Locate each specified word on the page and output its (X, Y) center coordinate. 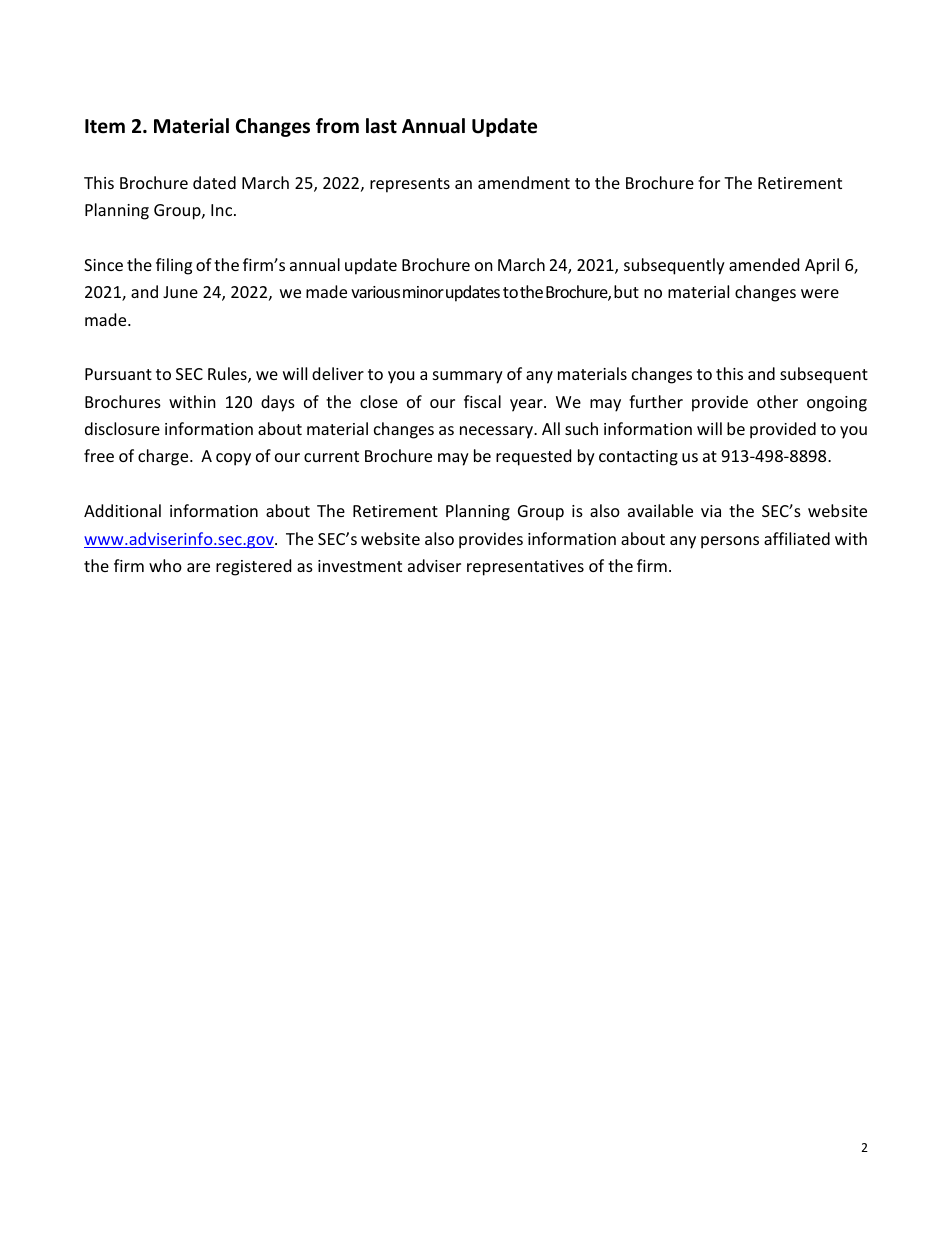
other (777, 401)
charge (164, 457)
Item (105, 126)
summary (468, 377)
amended (764, 264)
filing (174, 266)
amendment (524, 182)
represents (410, 185)
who (165, 565)
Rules (228, 375)
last (381, 126)
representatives (525, 568)
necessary (498, 432)
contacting (638, 458)
